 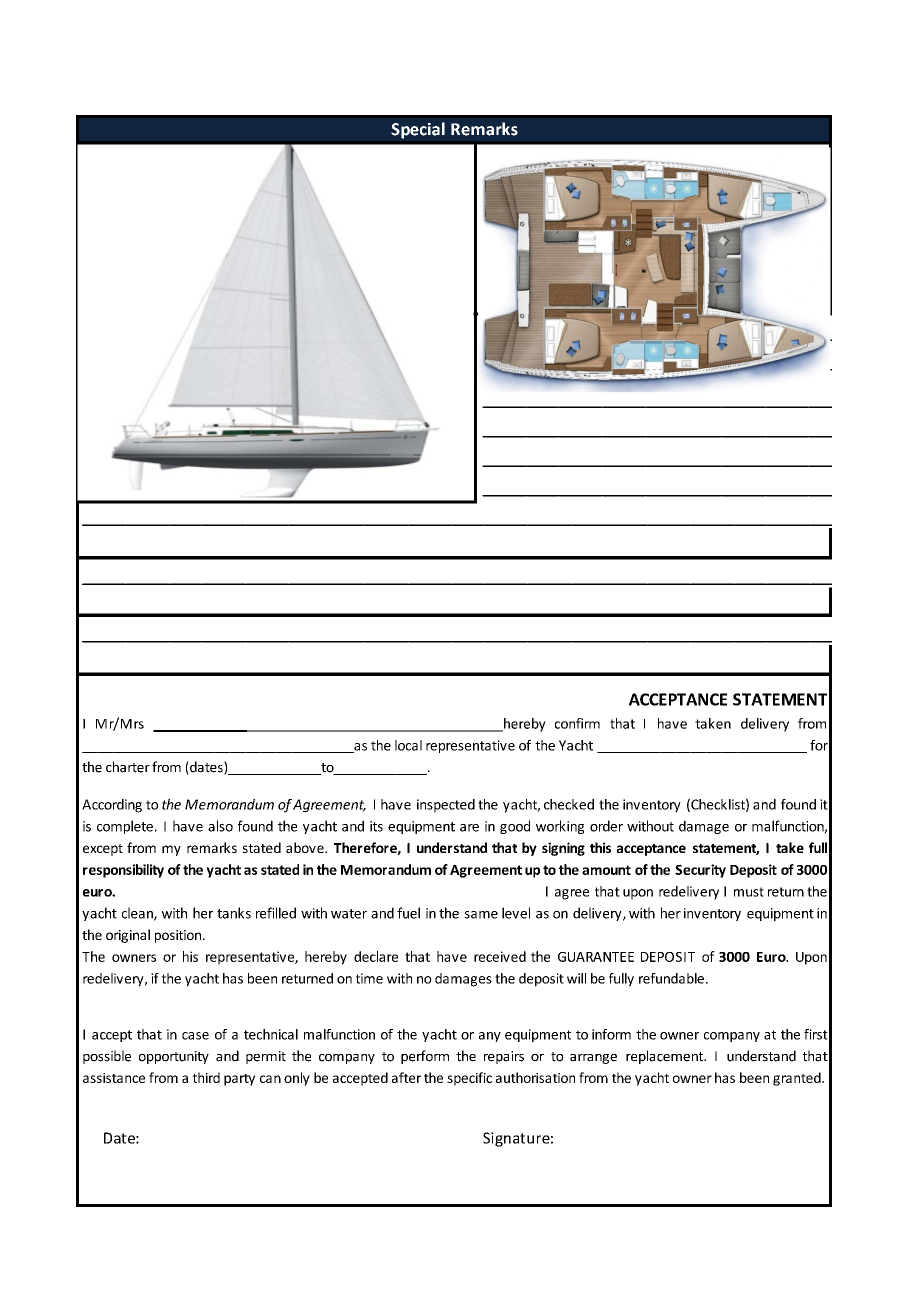 I want to click on confirm, so click(x=577, y=723).
